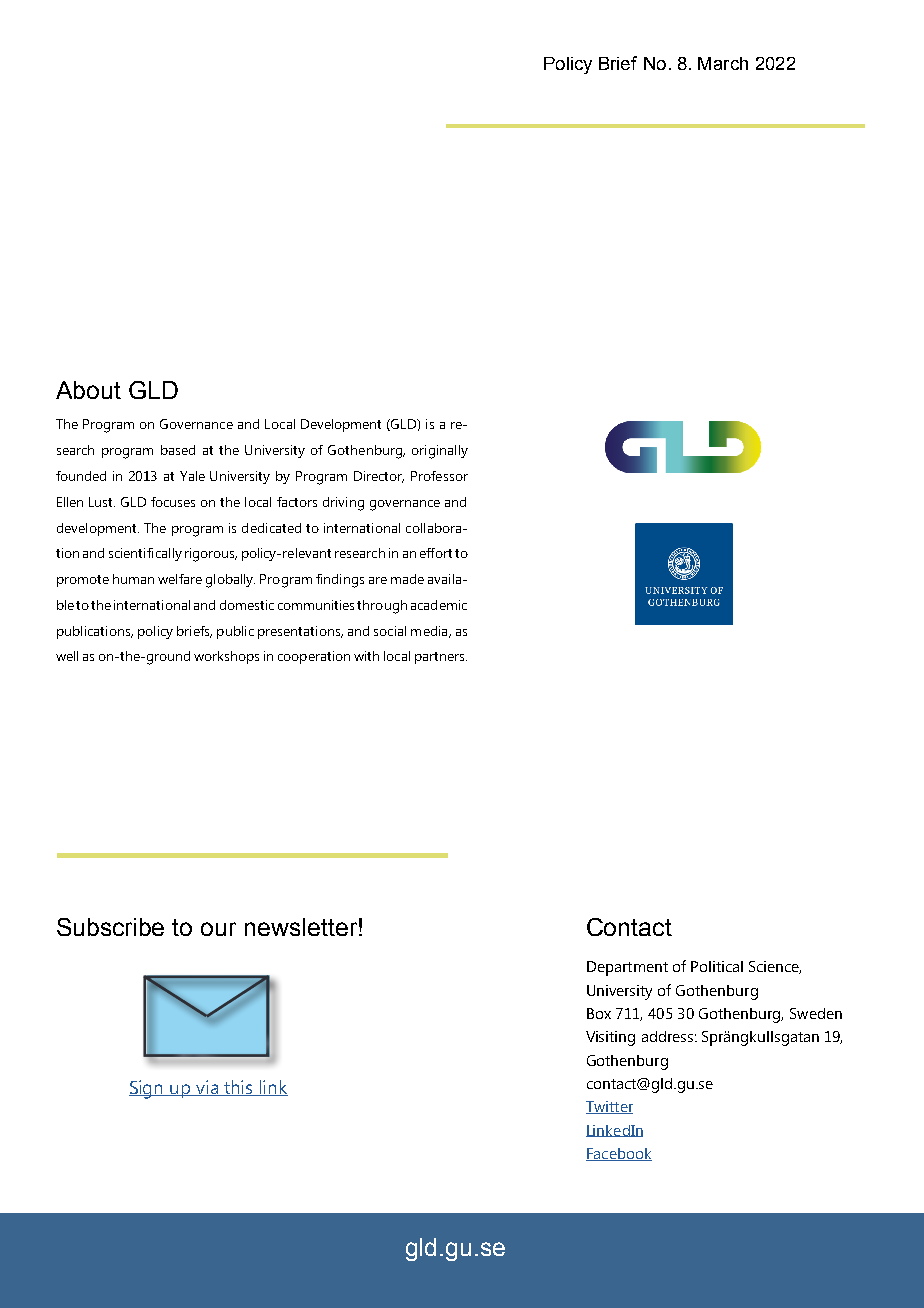  What do you see at coordinates (88, 390) in the image?
I see `About` at bounding box center [88, 390].
